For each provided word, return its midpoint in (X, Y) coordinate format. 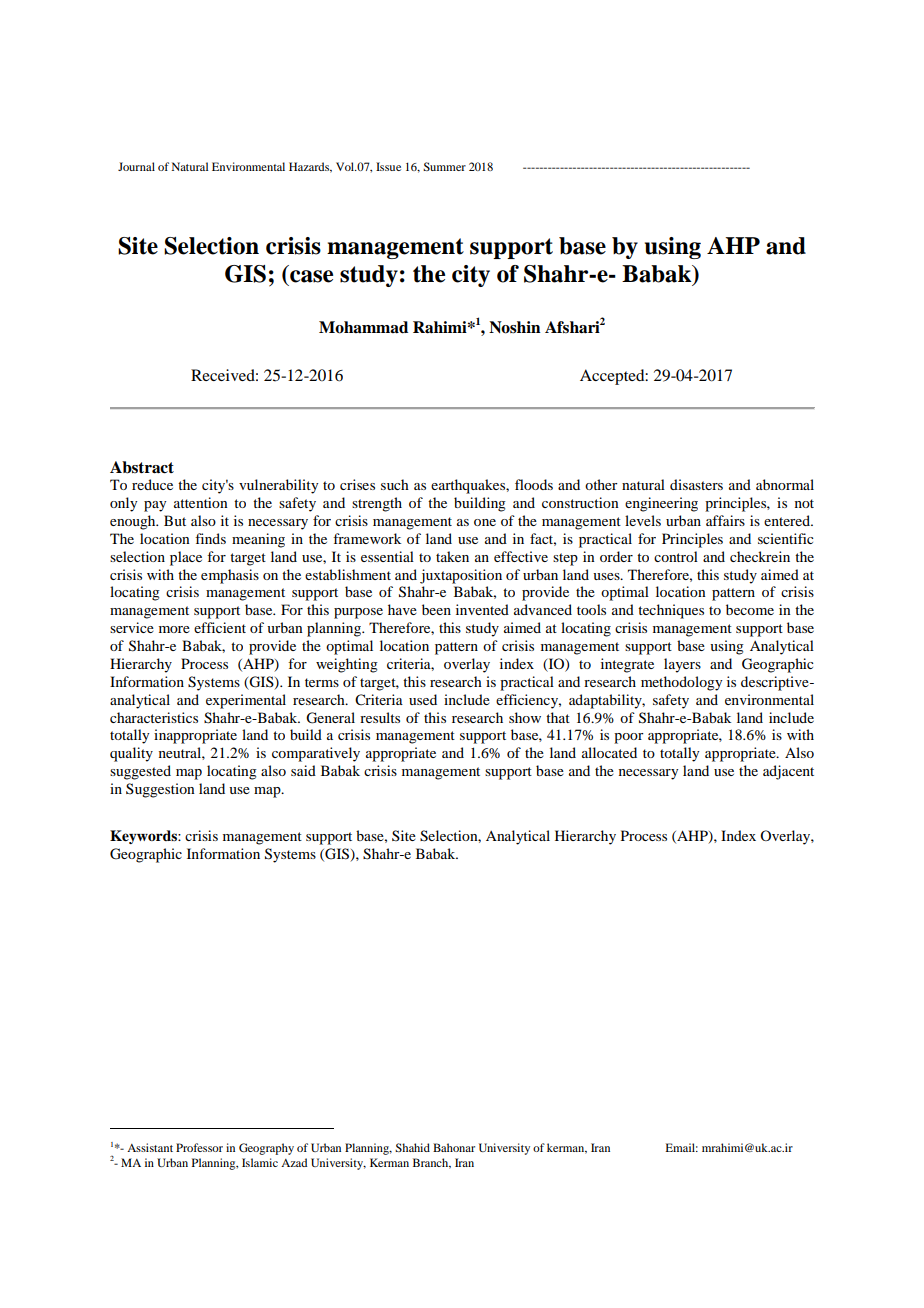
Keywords (144, 837)
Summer (444, 166)
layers (682, 665)
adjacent (788, 772)
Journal (136, 166)
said (303, 770)
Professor (199, 1147)
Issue (388, 166)
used (423, 699)
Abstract (142, 467)
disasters (696, 484)
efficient (220, 627)
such (395, 484)
